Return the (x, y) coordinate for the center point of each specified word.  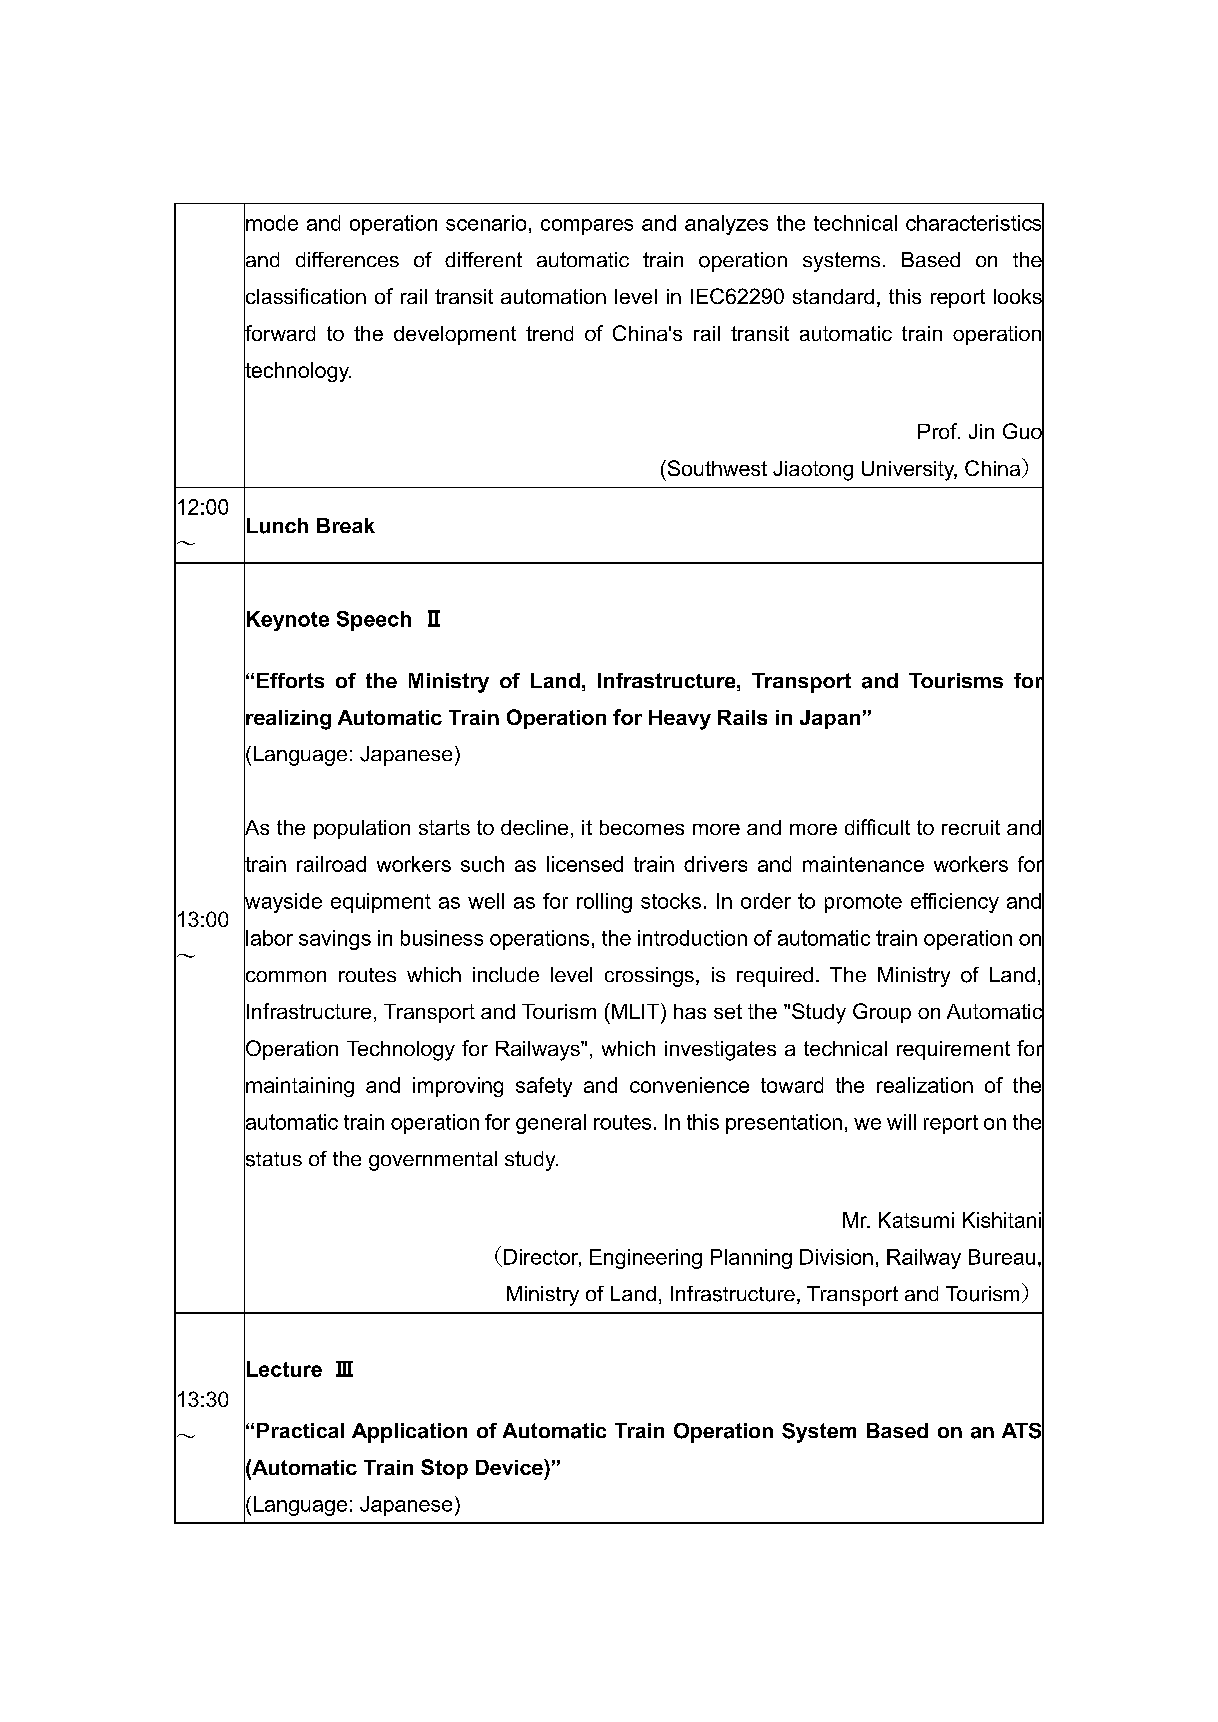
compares (587, 227)
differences (347, 259)
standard (833, 296)
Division (836, 1257)
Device (510, 1467)
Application (409, 1433)
